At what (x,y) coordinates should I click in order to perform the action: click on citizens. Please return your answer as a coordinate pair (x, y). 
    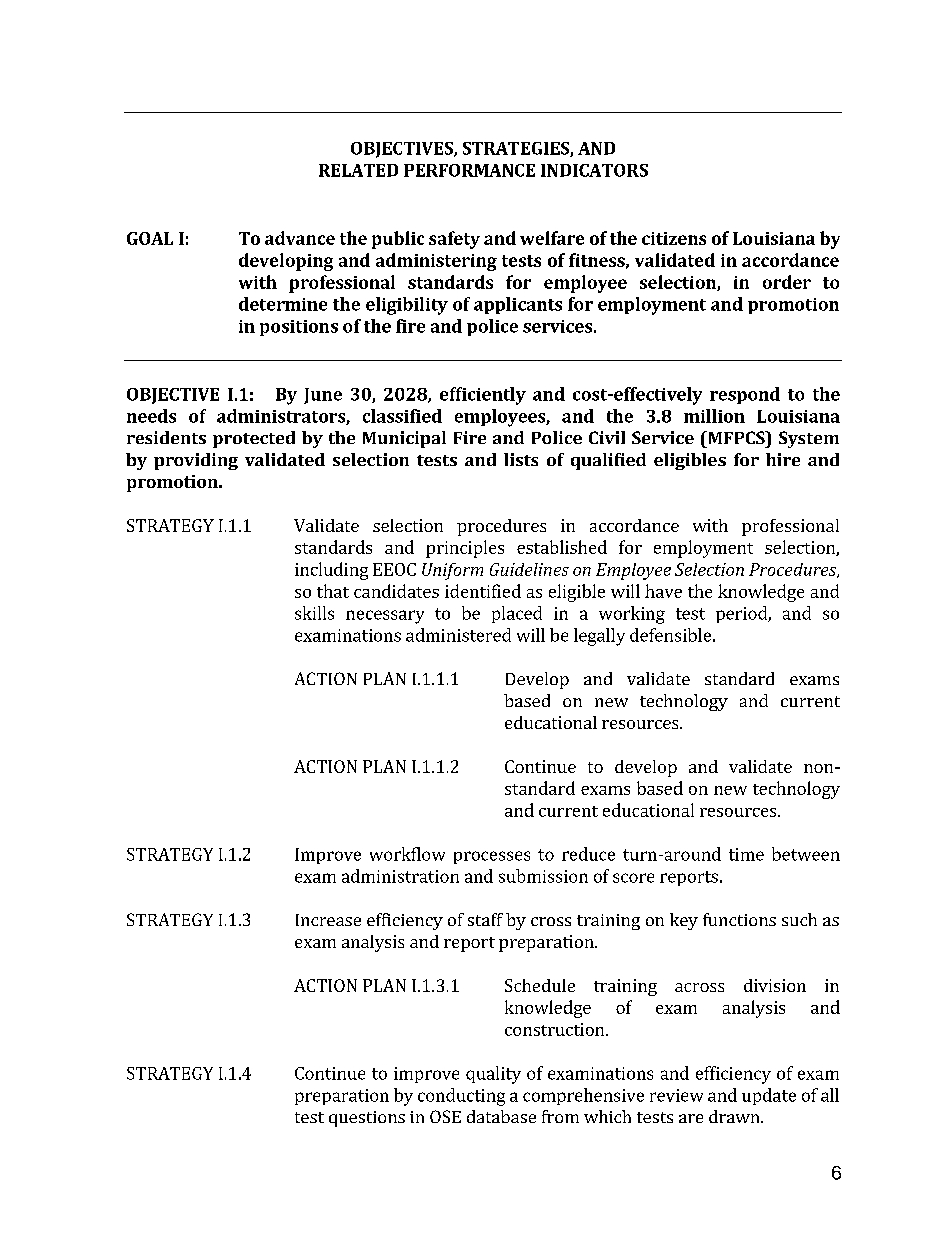
    Looking at the image, I should click on (674, 238).
